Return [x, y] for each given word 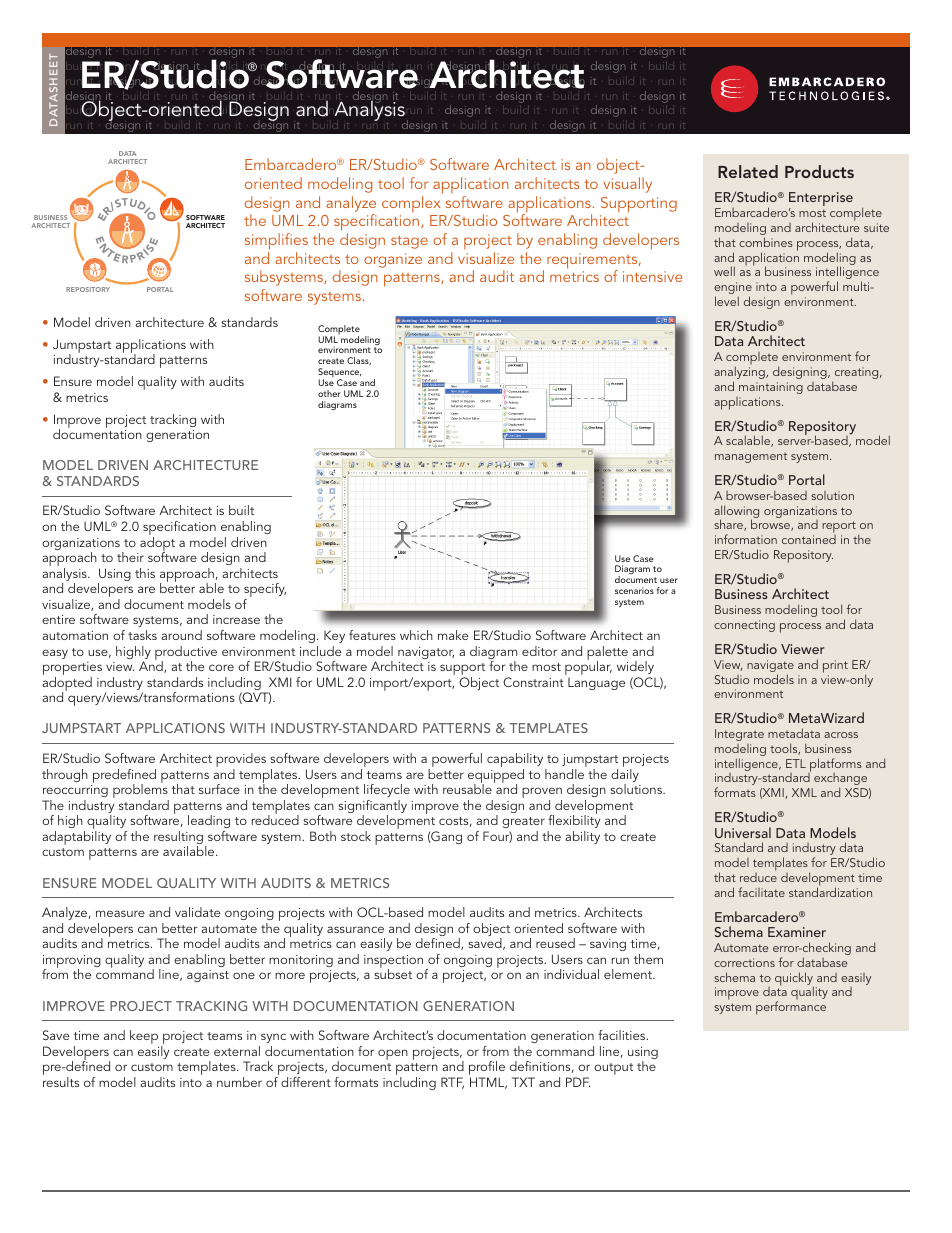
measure [120, 913]
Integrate [739, 735]
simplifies [276, 241]
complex [411, 204]
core [221, 667]
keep [144, 1037]
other [329, 393]
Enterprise [821, 200]
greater [523, 822]
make [453, 635]
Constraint [533, 682]
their [130, 557]
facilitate [761, 892]
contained [809, 539]
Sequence [339, 374]
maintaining [771, 388]
